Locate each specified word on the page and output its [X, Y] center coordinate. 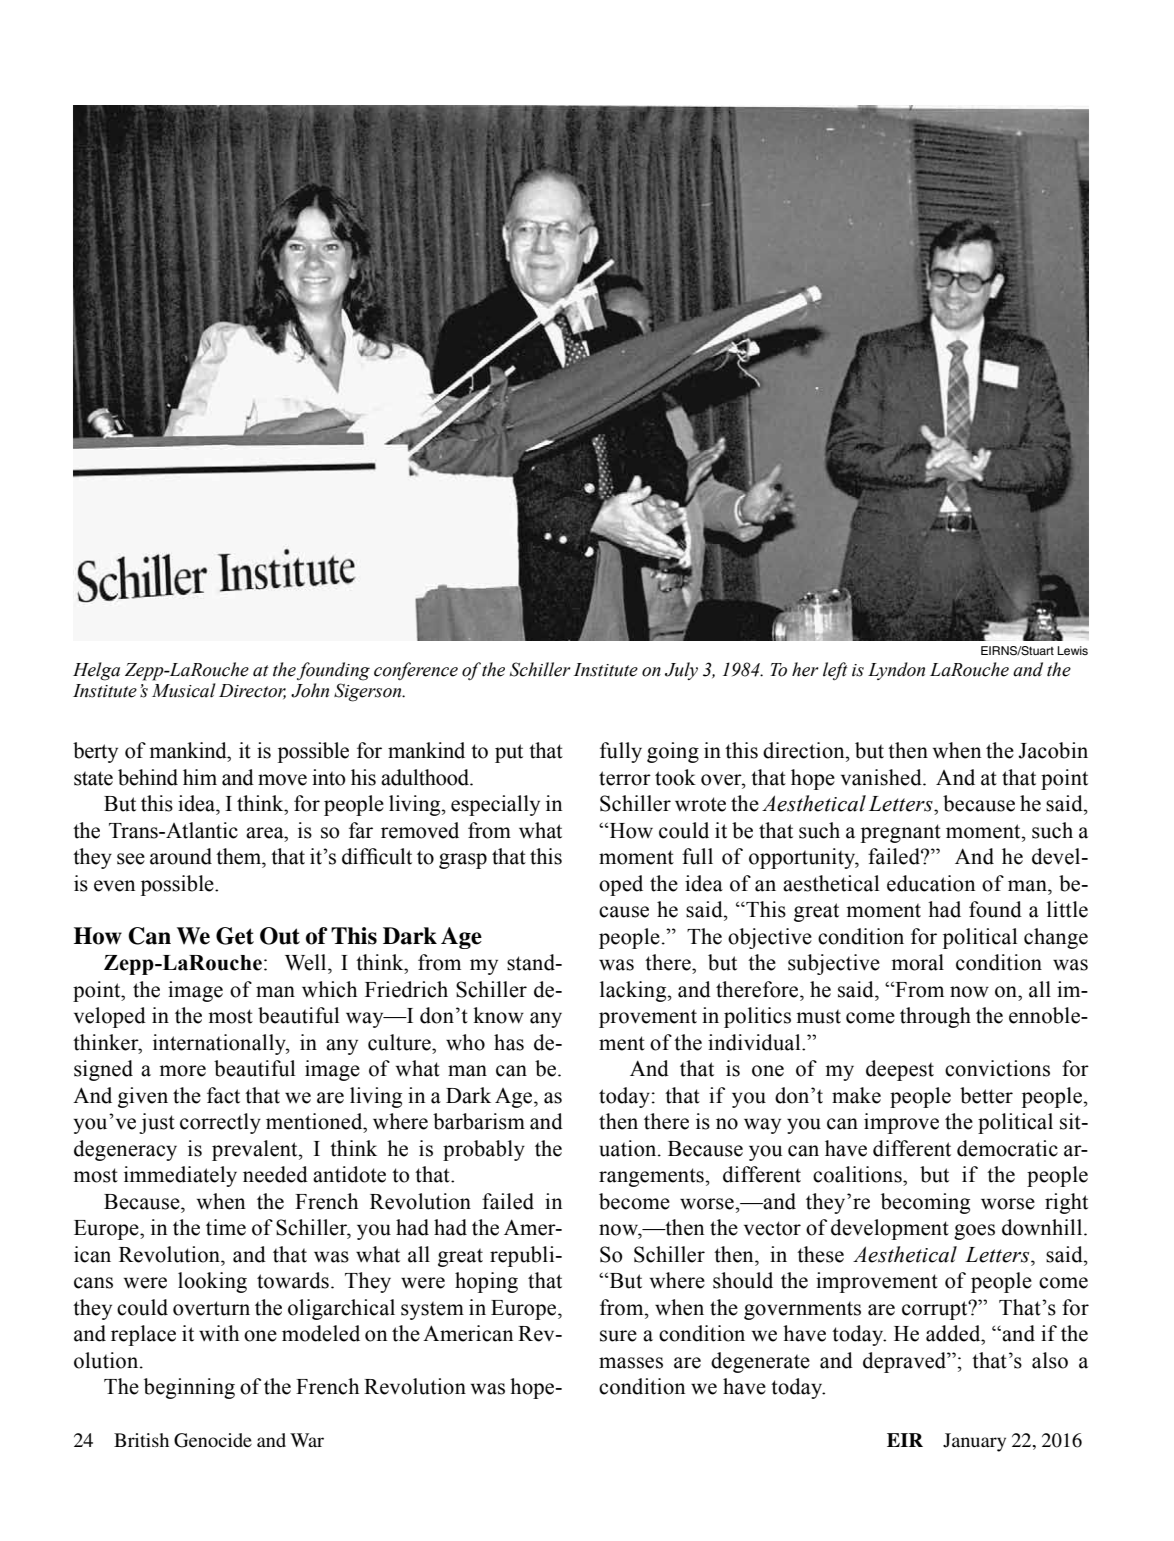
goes [974, 1232]
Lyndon [896, 671]
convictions [997, 1068]
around [181, 856]
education [931, 883]
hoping [486, 1282]
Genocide [213, 1440]
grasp [463, 861]
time [226, 1227]
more [182, 1071]
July [681, 671]
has [509, 1042]
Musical [184, 690]
